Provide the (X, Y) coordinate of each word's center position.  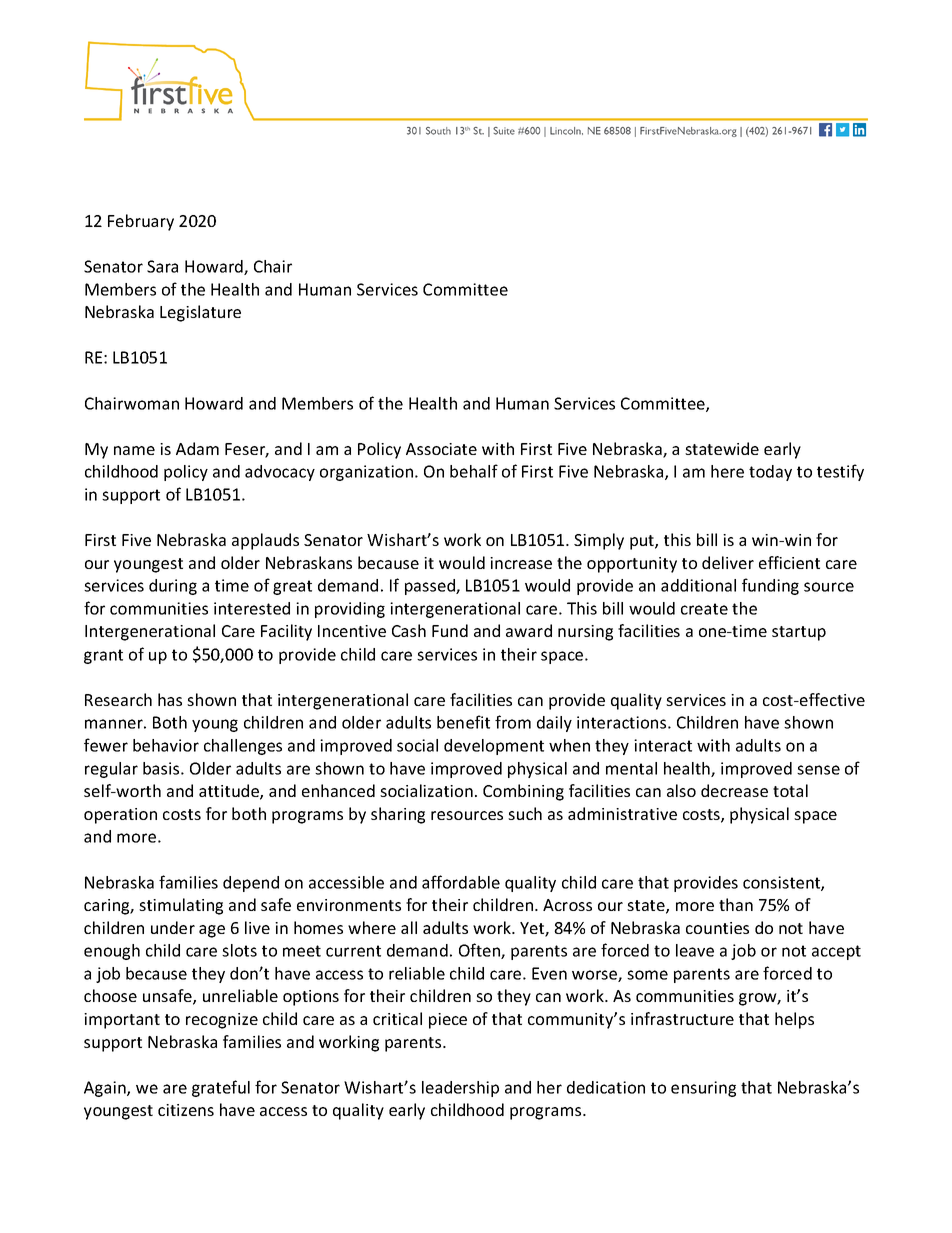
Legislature (200, 313)
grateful (221, 1088)
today (770, 473)
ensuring (703, 1089)
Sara (162, 266)
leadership (460, 1089)
